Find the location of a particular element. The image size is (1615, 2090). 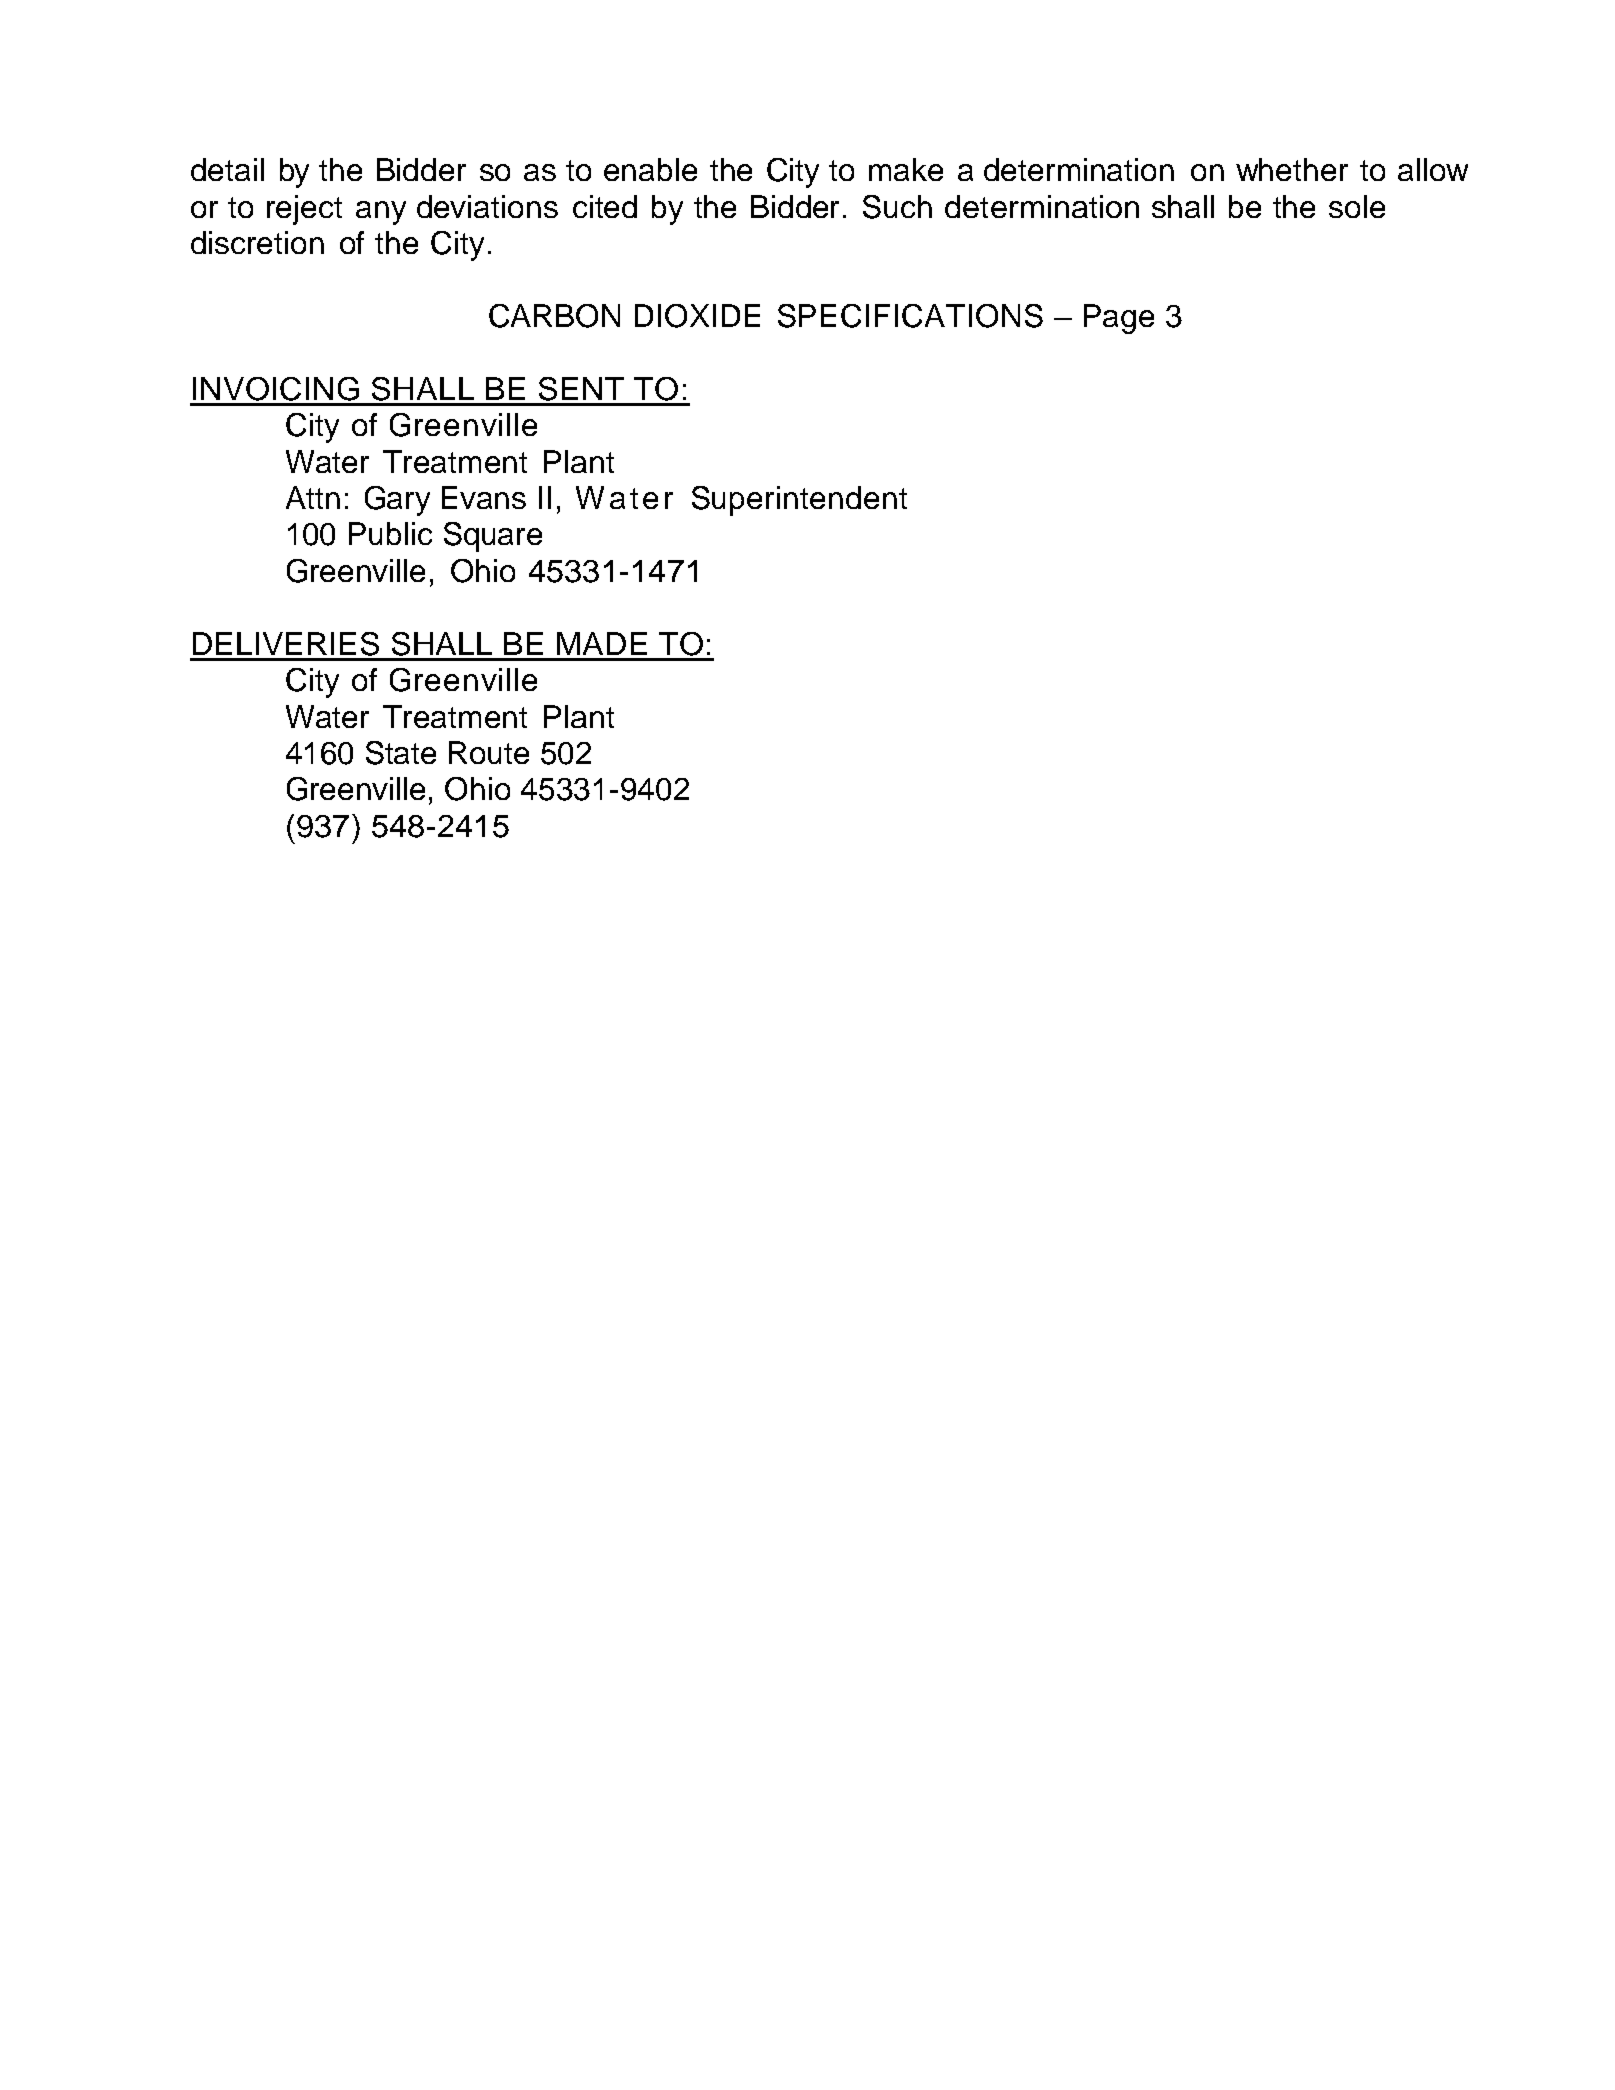

Public is located at coordinates (390, 533).
